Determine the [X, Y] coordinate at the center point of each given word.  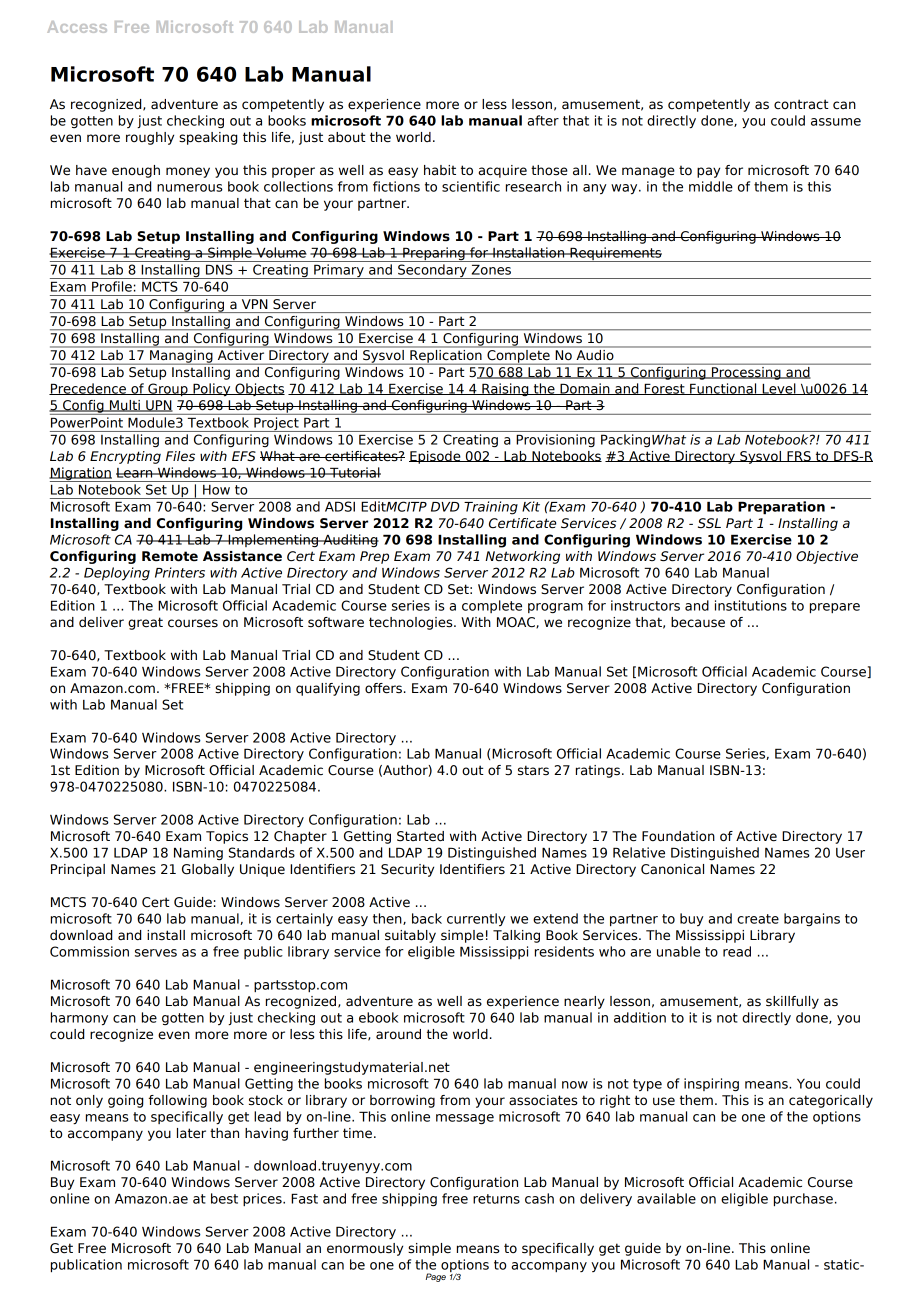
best [224, 1198]
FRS [799, 456]
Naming [198, 853]
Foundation [678, 836]
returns [496, 1199]
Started [420, 836]
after [543, 120]
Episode [436, 457]
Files [180, 456]
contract [801, 104]
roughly [150, 138]
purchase [803, 1199]
